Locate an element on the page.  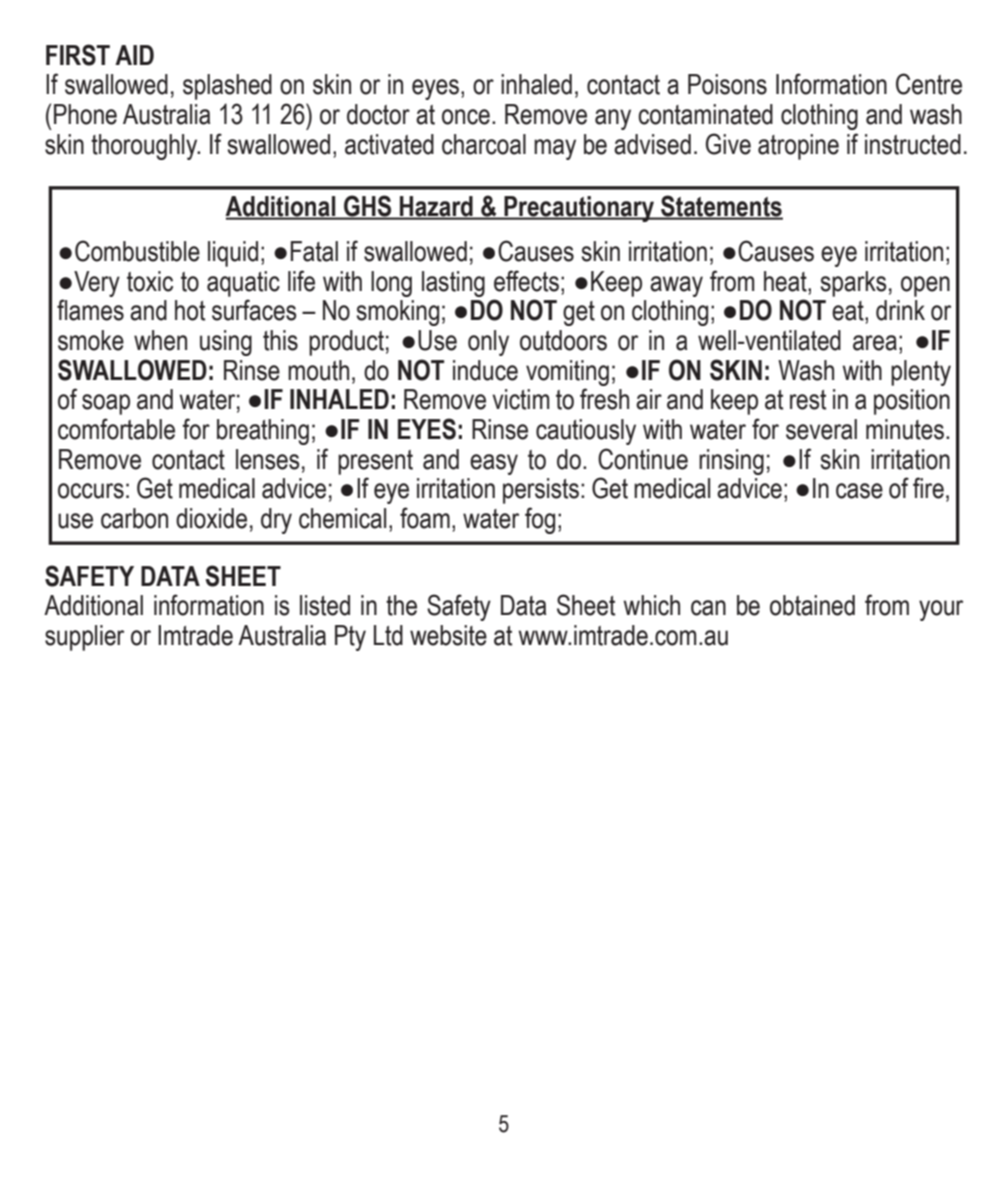
once is located at coordinates (466, 117).
